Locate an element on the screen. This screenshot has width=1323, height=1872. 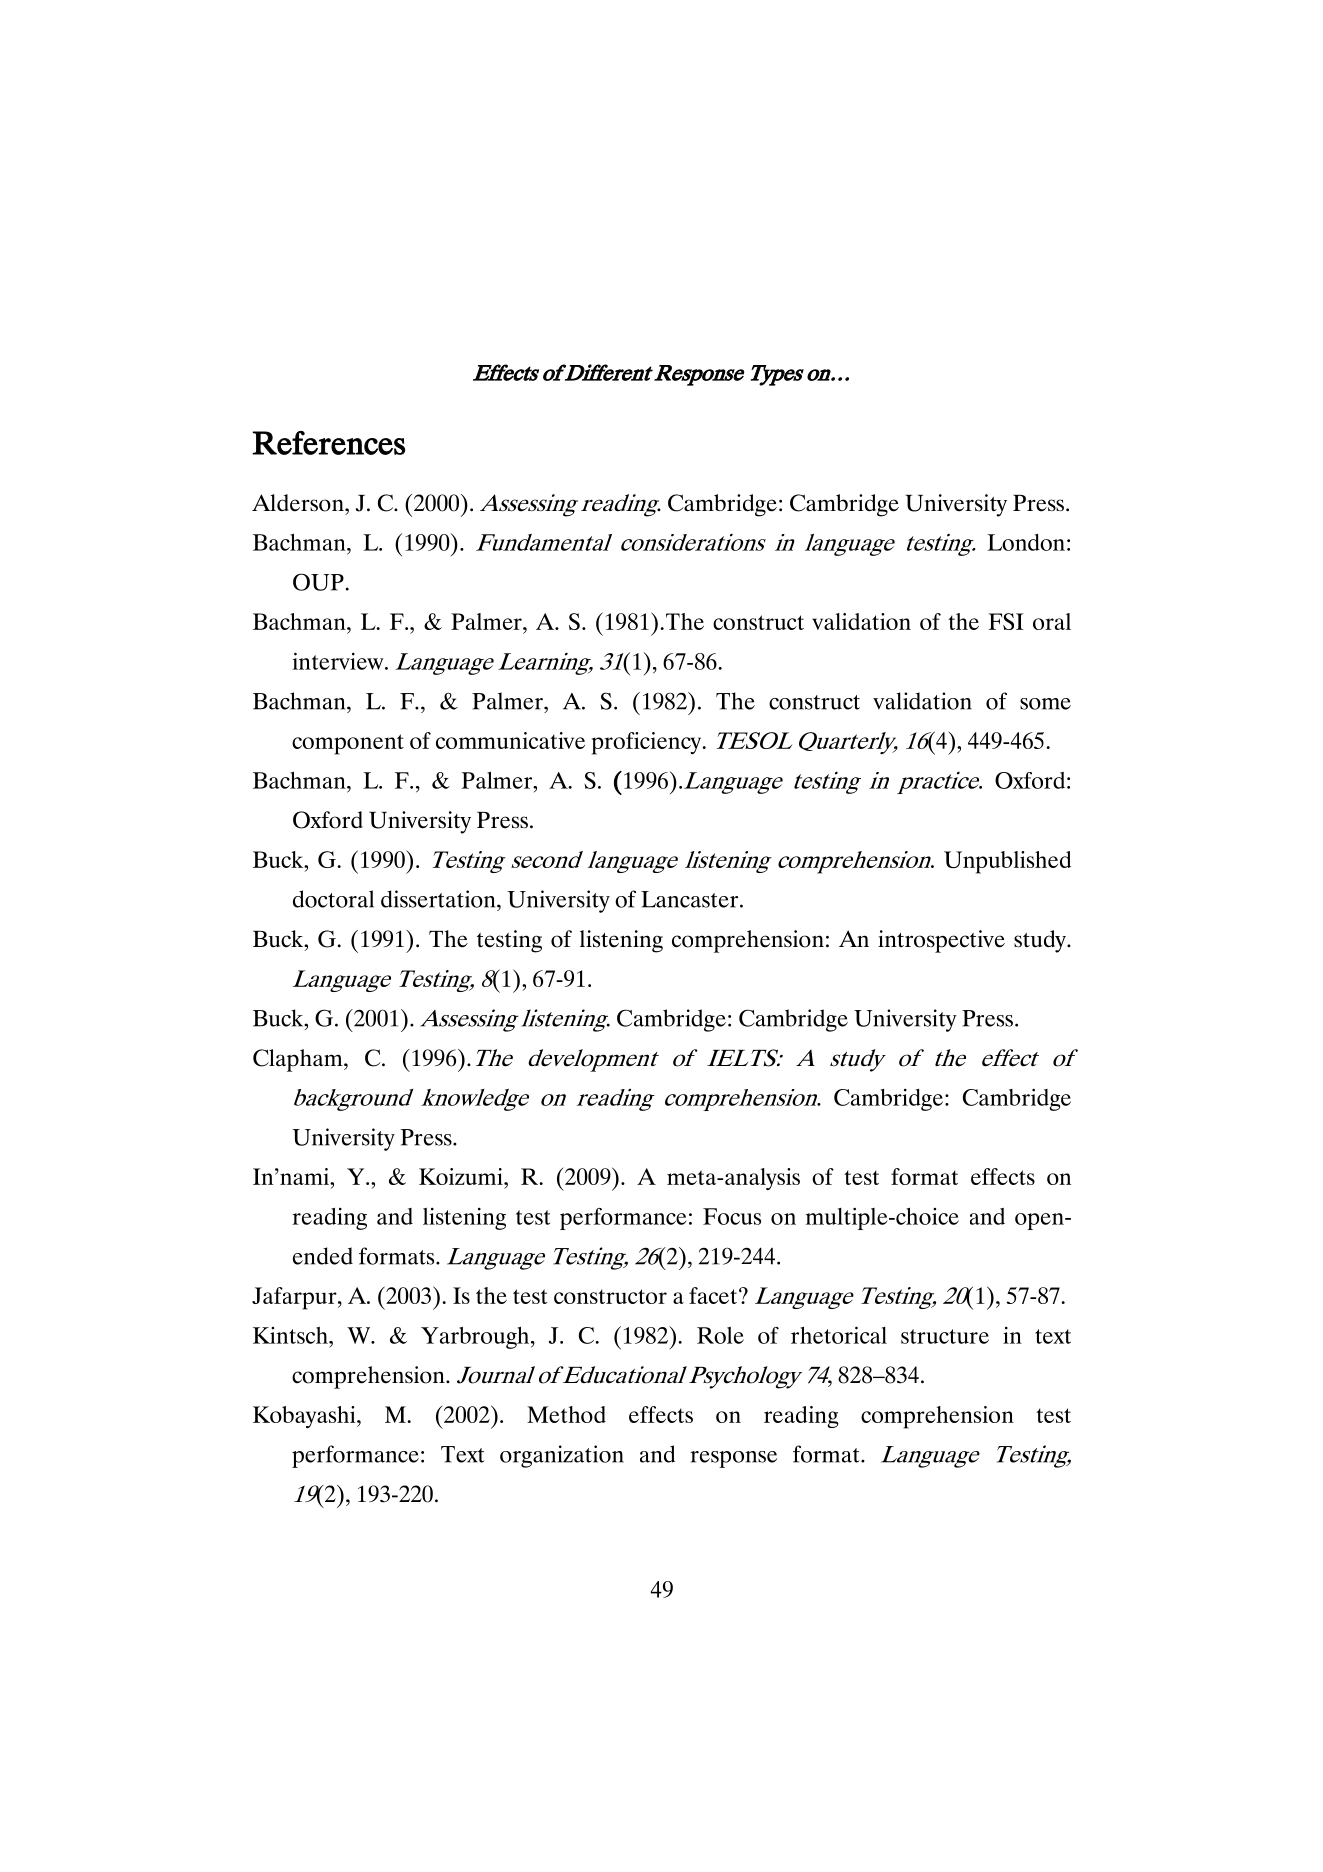
Focus is located at coordinates (732, 1216).
